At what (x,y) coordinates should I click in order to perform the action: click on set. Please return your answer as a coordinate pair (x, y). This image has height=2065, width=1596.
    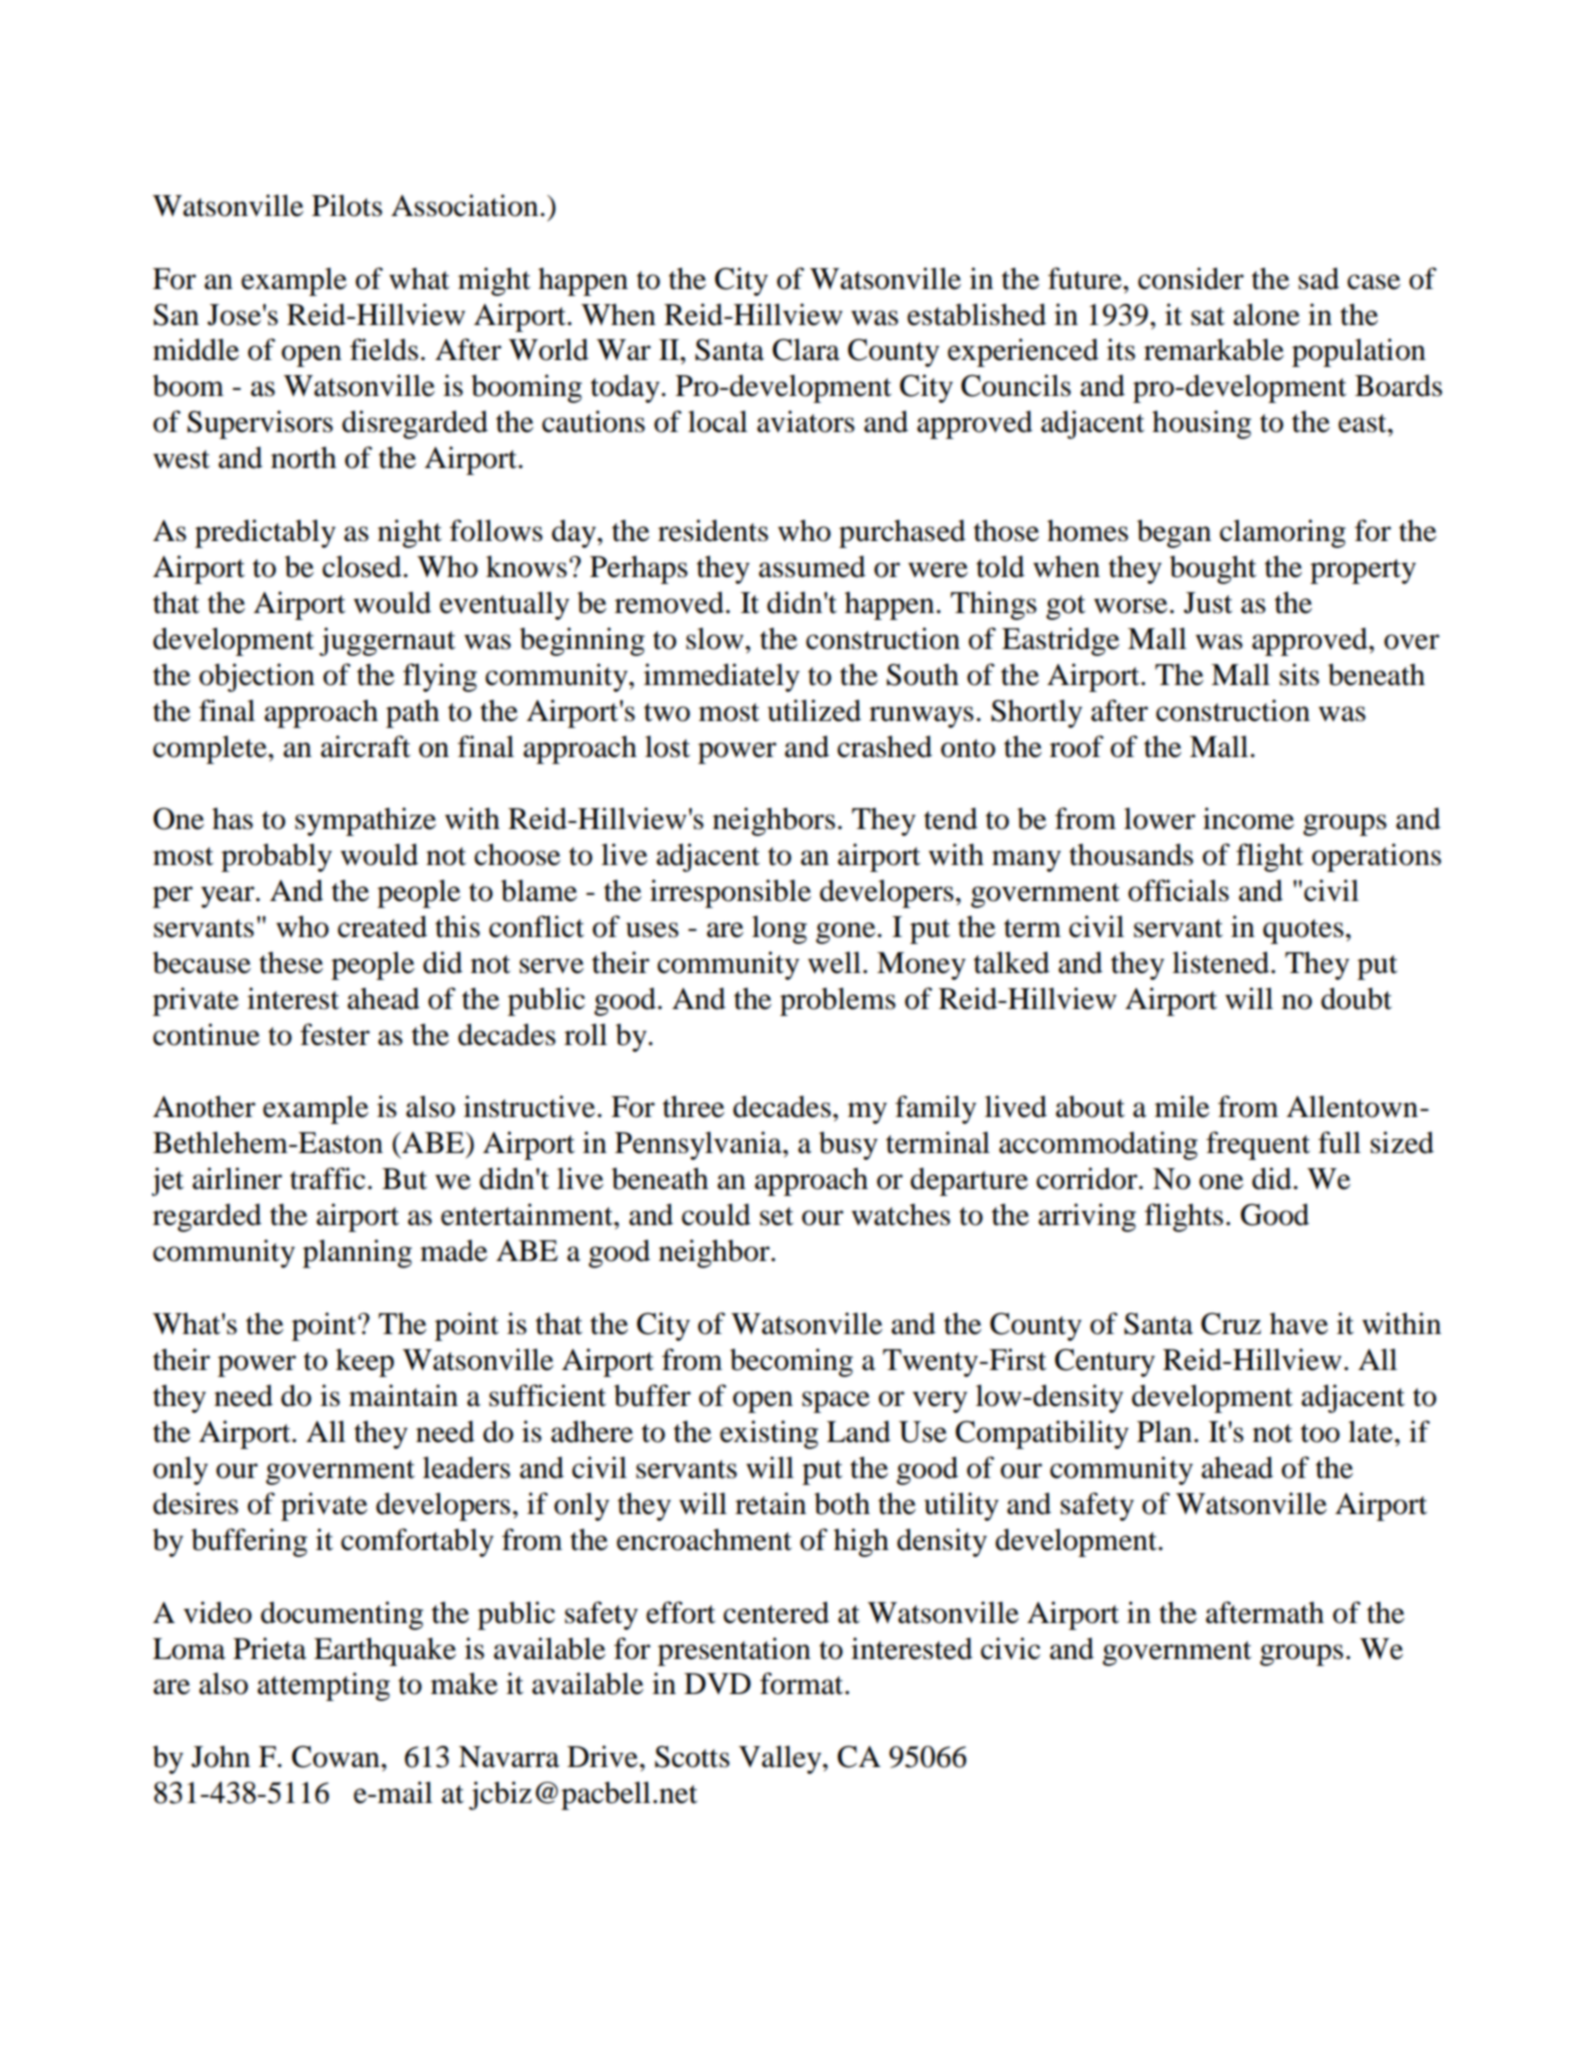
    Looking at the image, I should click on (776, 1216).
